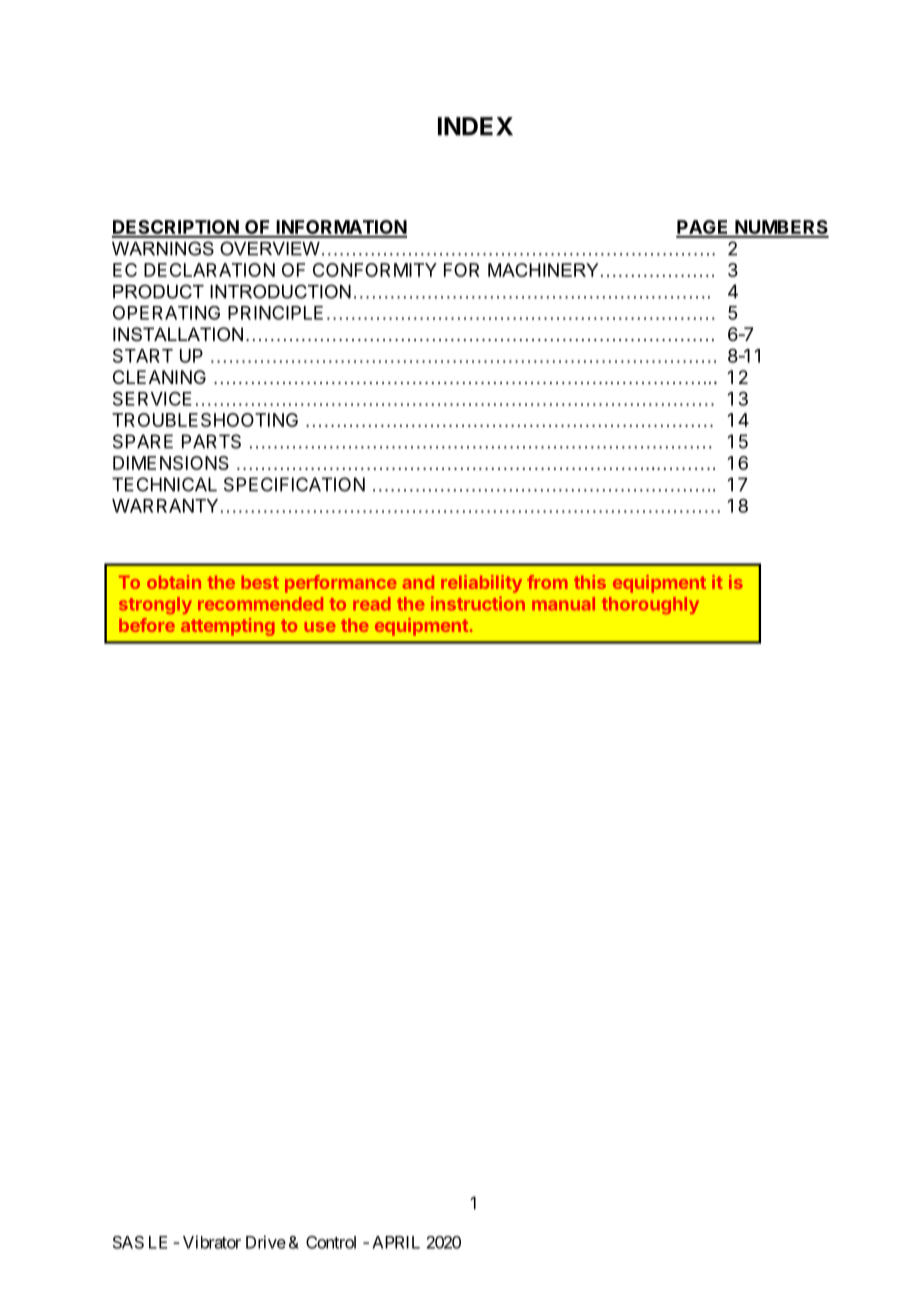 This page has width=924, height=1309. Describe the element at coordinates (650, 605) in the page. I see `thoroughly` at that location.
